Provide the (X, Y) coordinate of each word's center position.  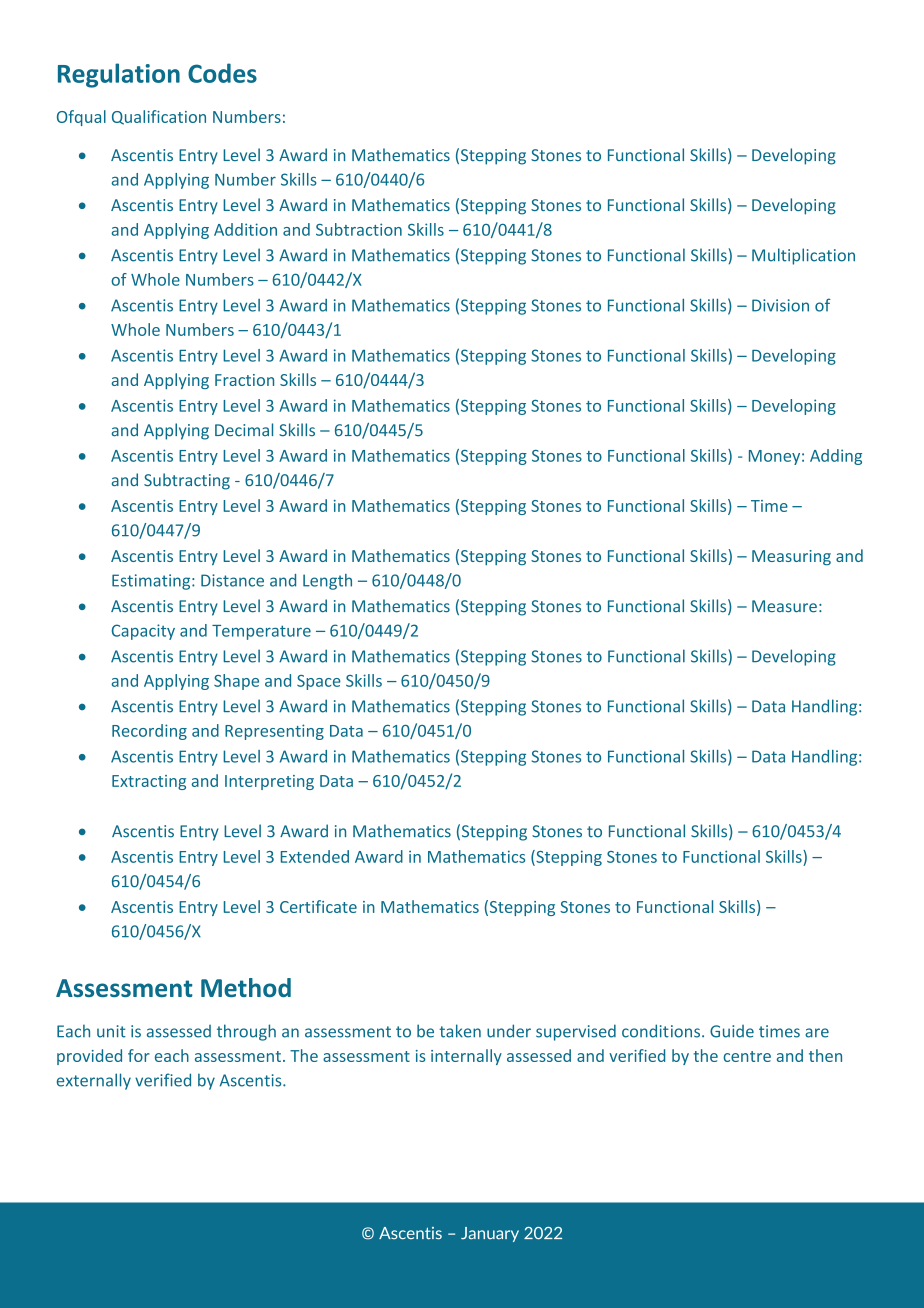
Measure (784, 606)
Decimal (244, 430)
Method (246, 987)
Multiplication (803, 256)
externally (94, 1081)
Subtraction (359, 229)
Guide (732, 1031)
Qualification (159, 117)
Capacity (143, 632)
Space (319, 682)
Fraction (244, 380)
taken (460, 1031)
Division (780, 305)
